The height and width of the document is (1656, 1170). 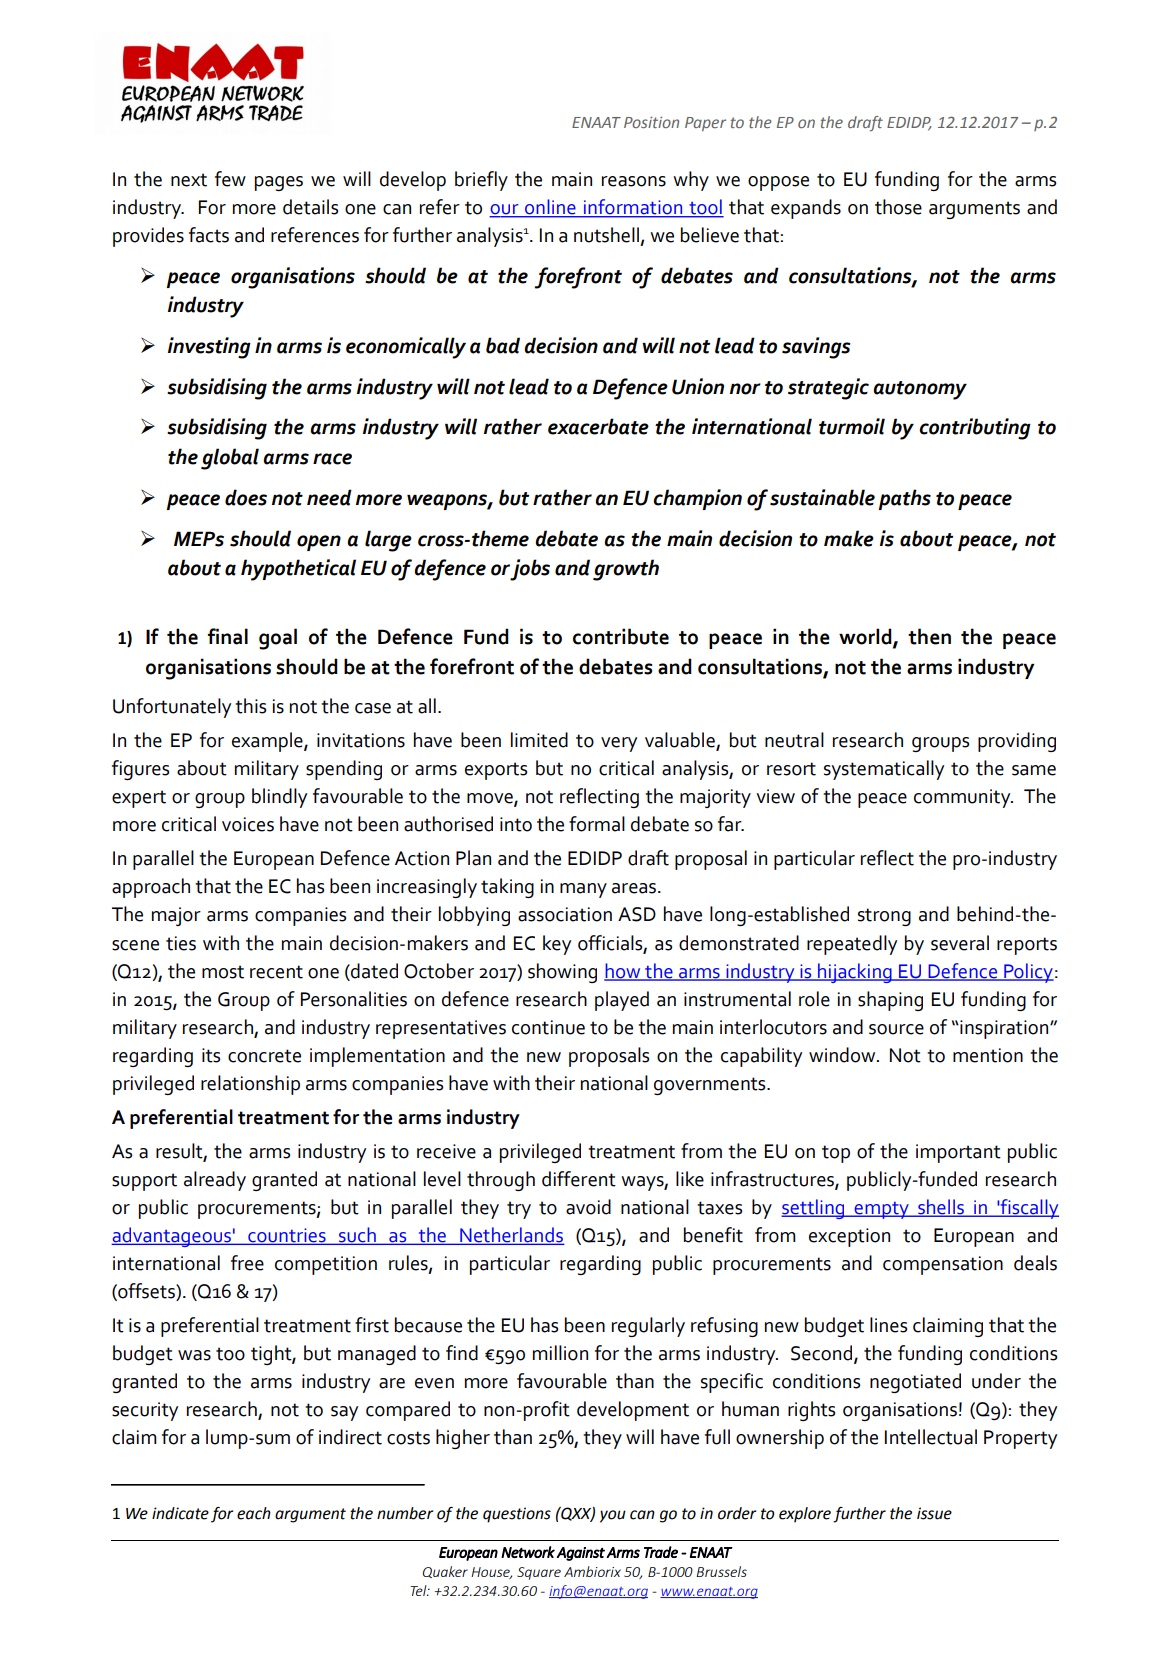 What do you see at coordinates (579, 1179) in the document?
I see `different` at bounding box center [579, 1179].
